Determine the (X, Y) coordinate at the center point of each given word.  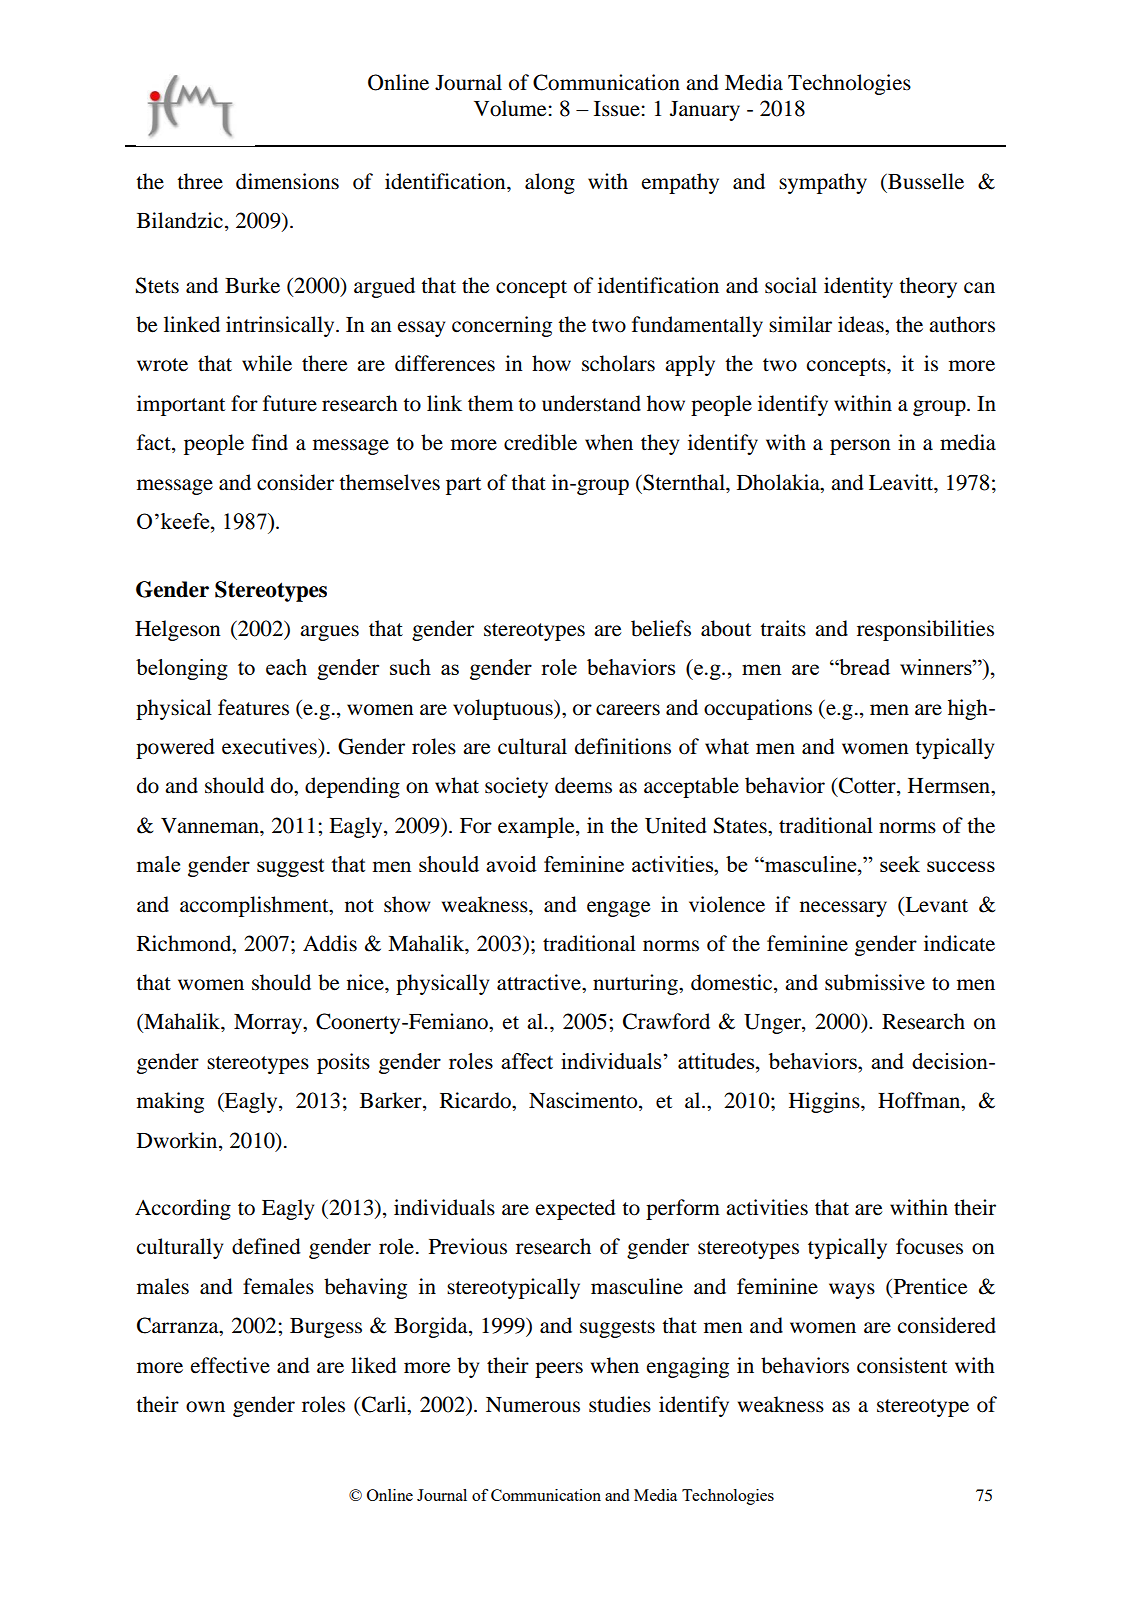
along (550, 183)
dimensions (287, 181)
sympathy (823, 183)
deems (583, 785)
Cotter (868, 786)
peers (559, 1370)
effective (230, 1365)
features (253, 707)
